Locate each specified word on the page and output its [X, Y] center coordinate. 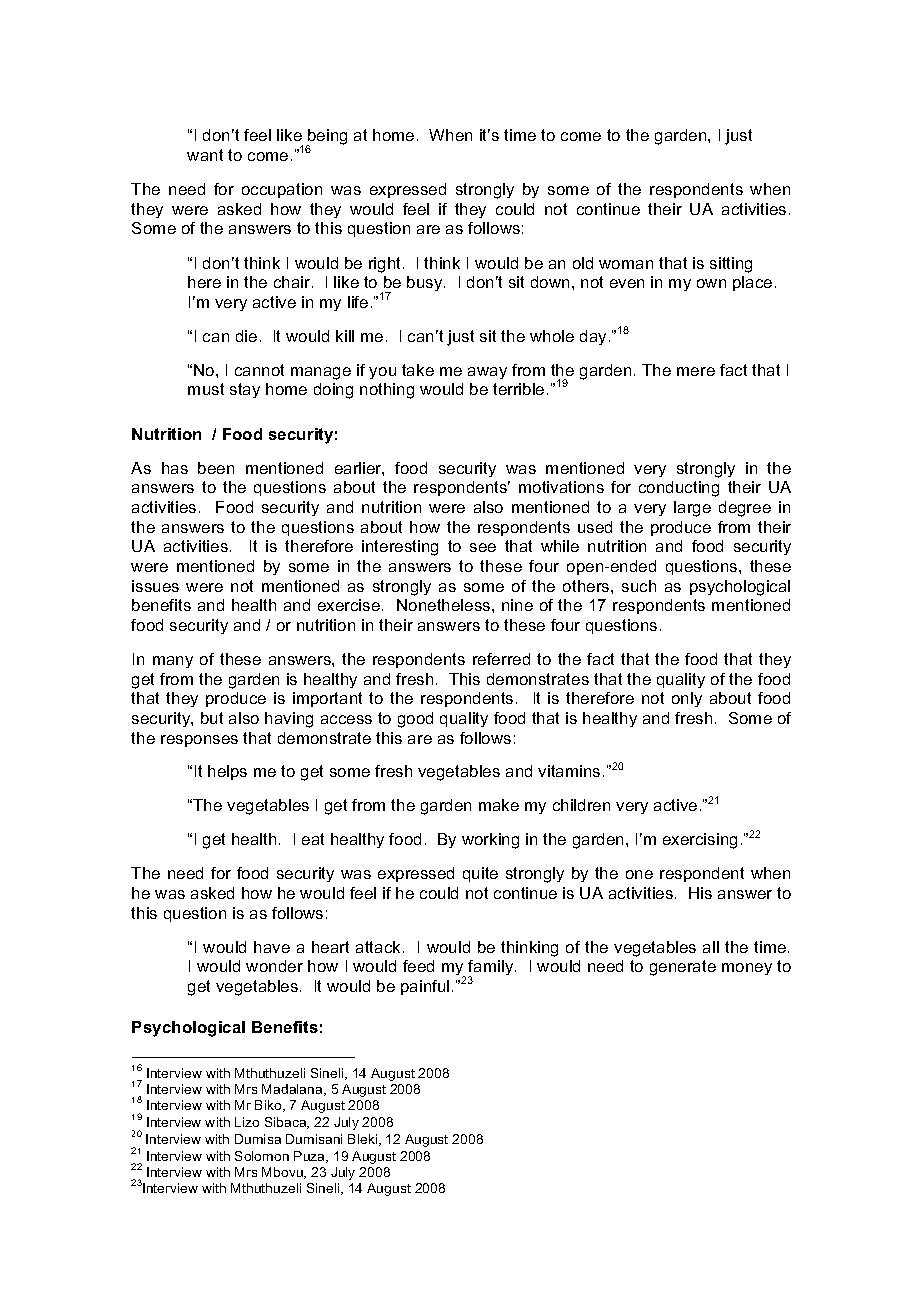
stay [245, 390]
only [687, 699]
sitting [731, 265]
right [386, 265]
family [492, 969]
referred [501, 659]
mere [696, 371]
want [205, 155]
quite [480, 874]
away [487, 373]
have [272, 947]
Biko [269, 1106]
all [711, 947]
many [173, 662]
